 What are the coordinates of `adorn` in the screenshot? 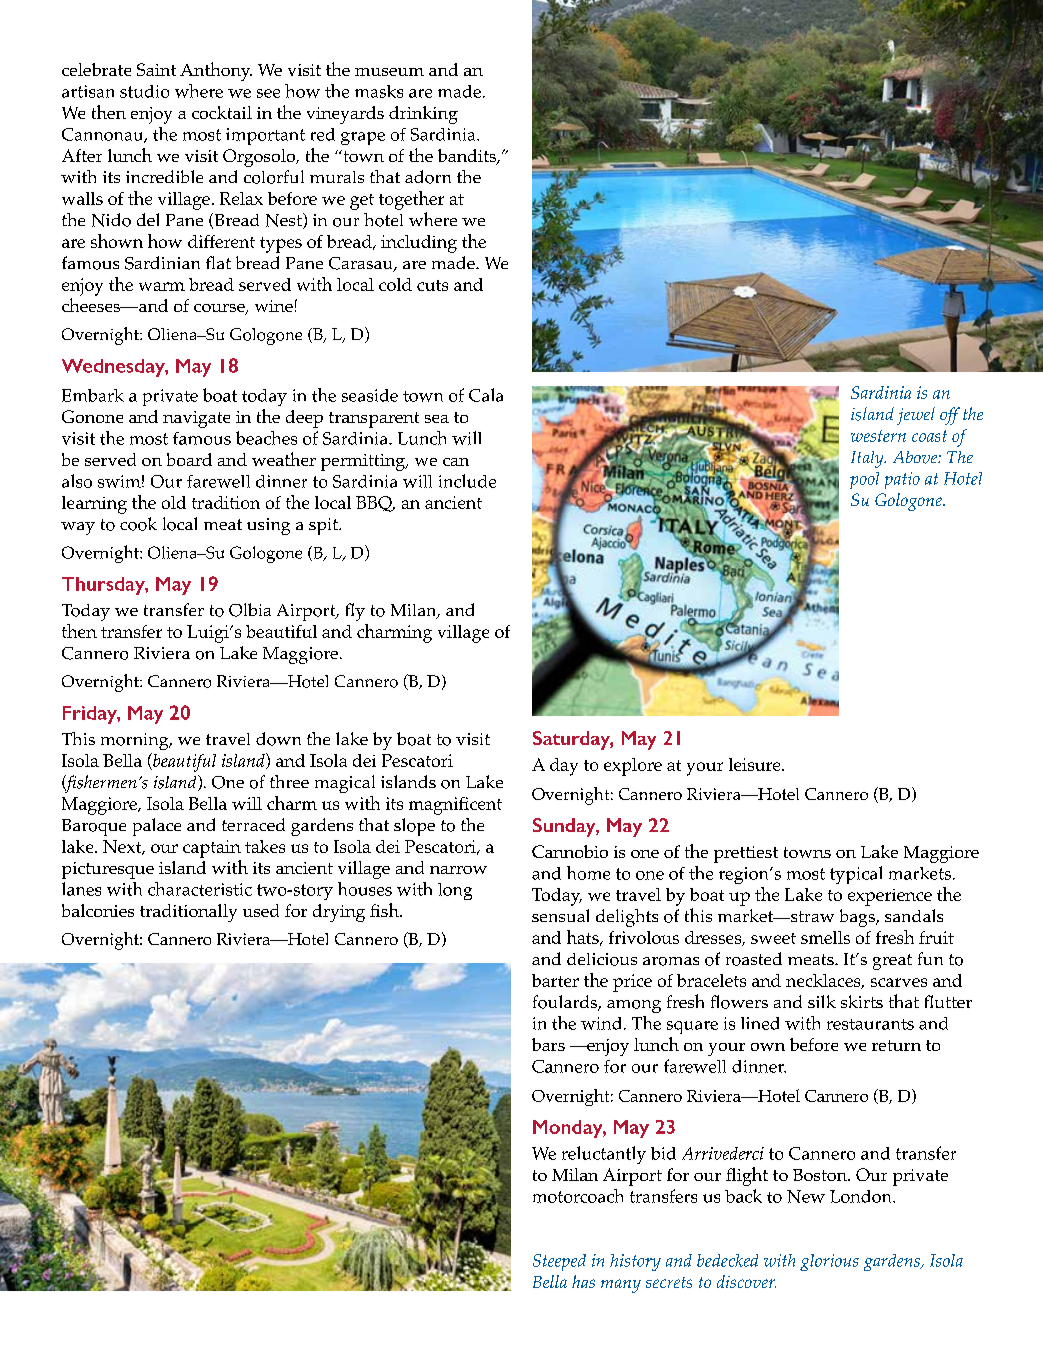 It's located at (428, 177).
